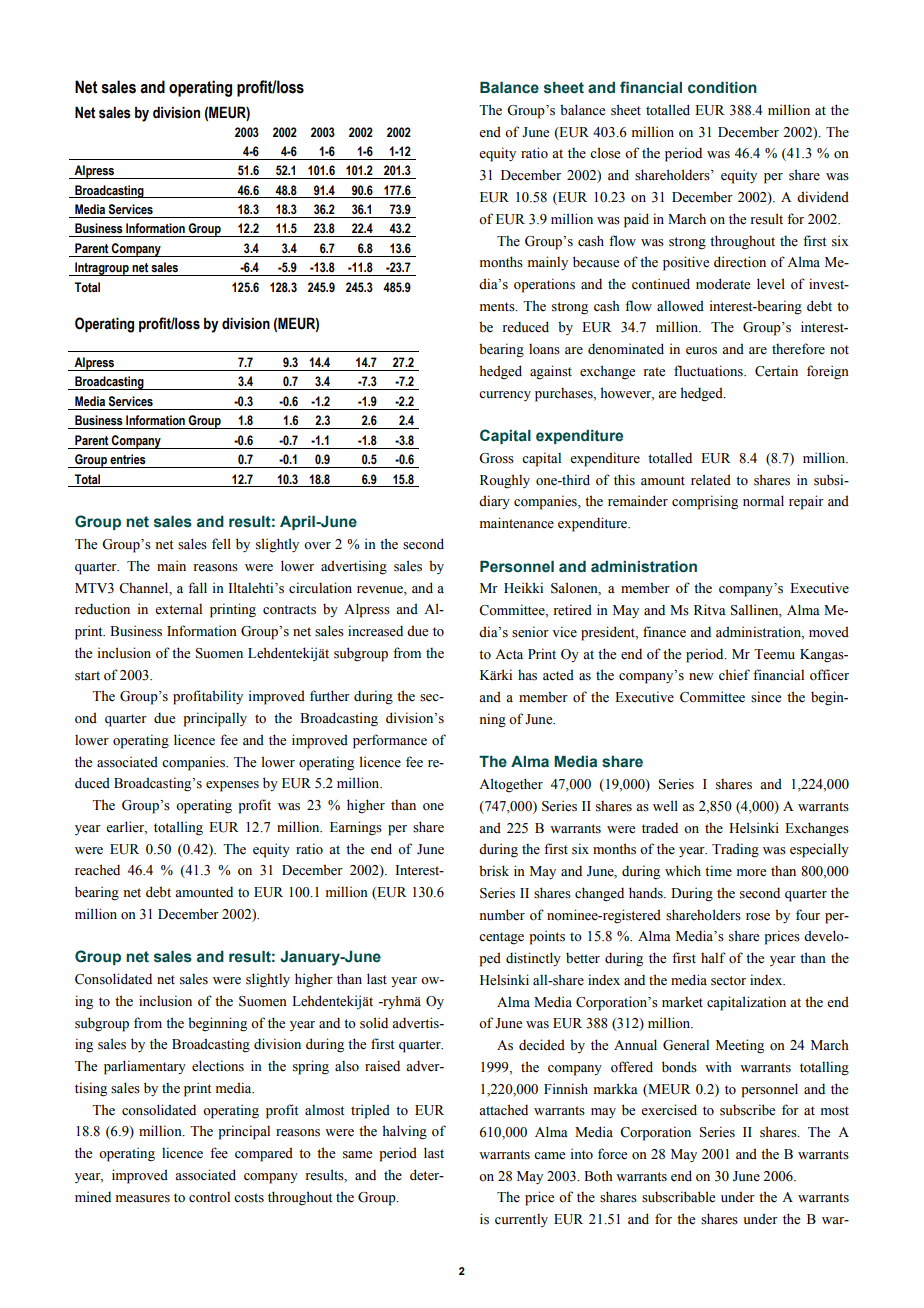  I want to click on close, so click(605, 153).
